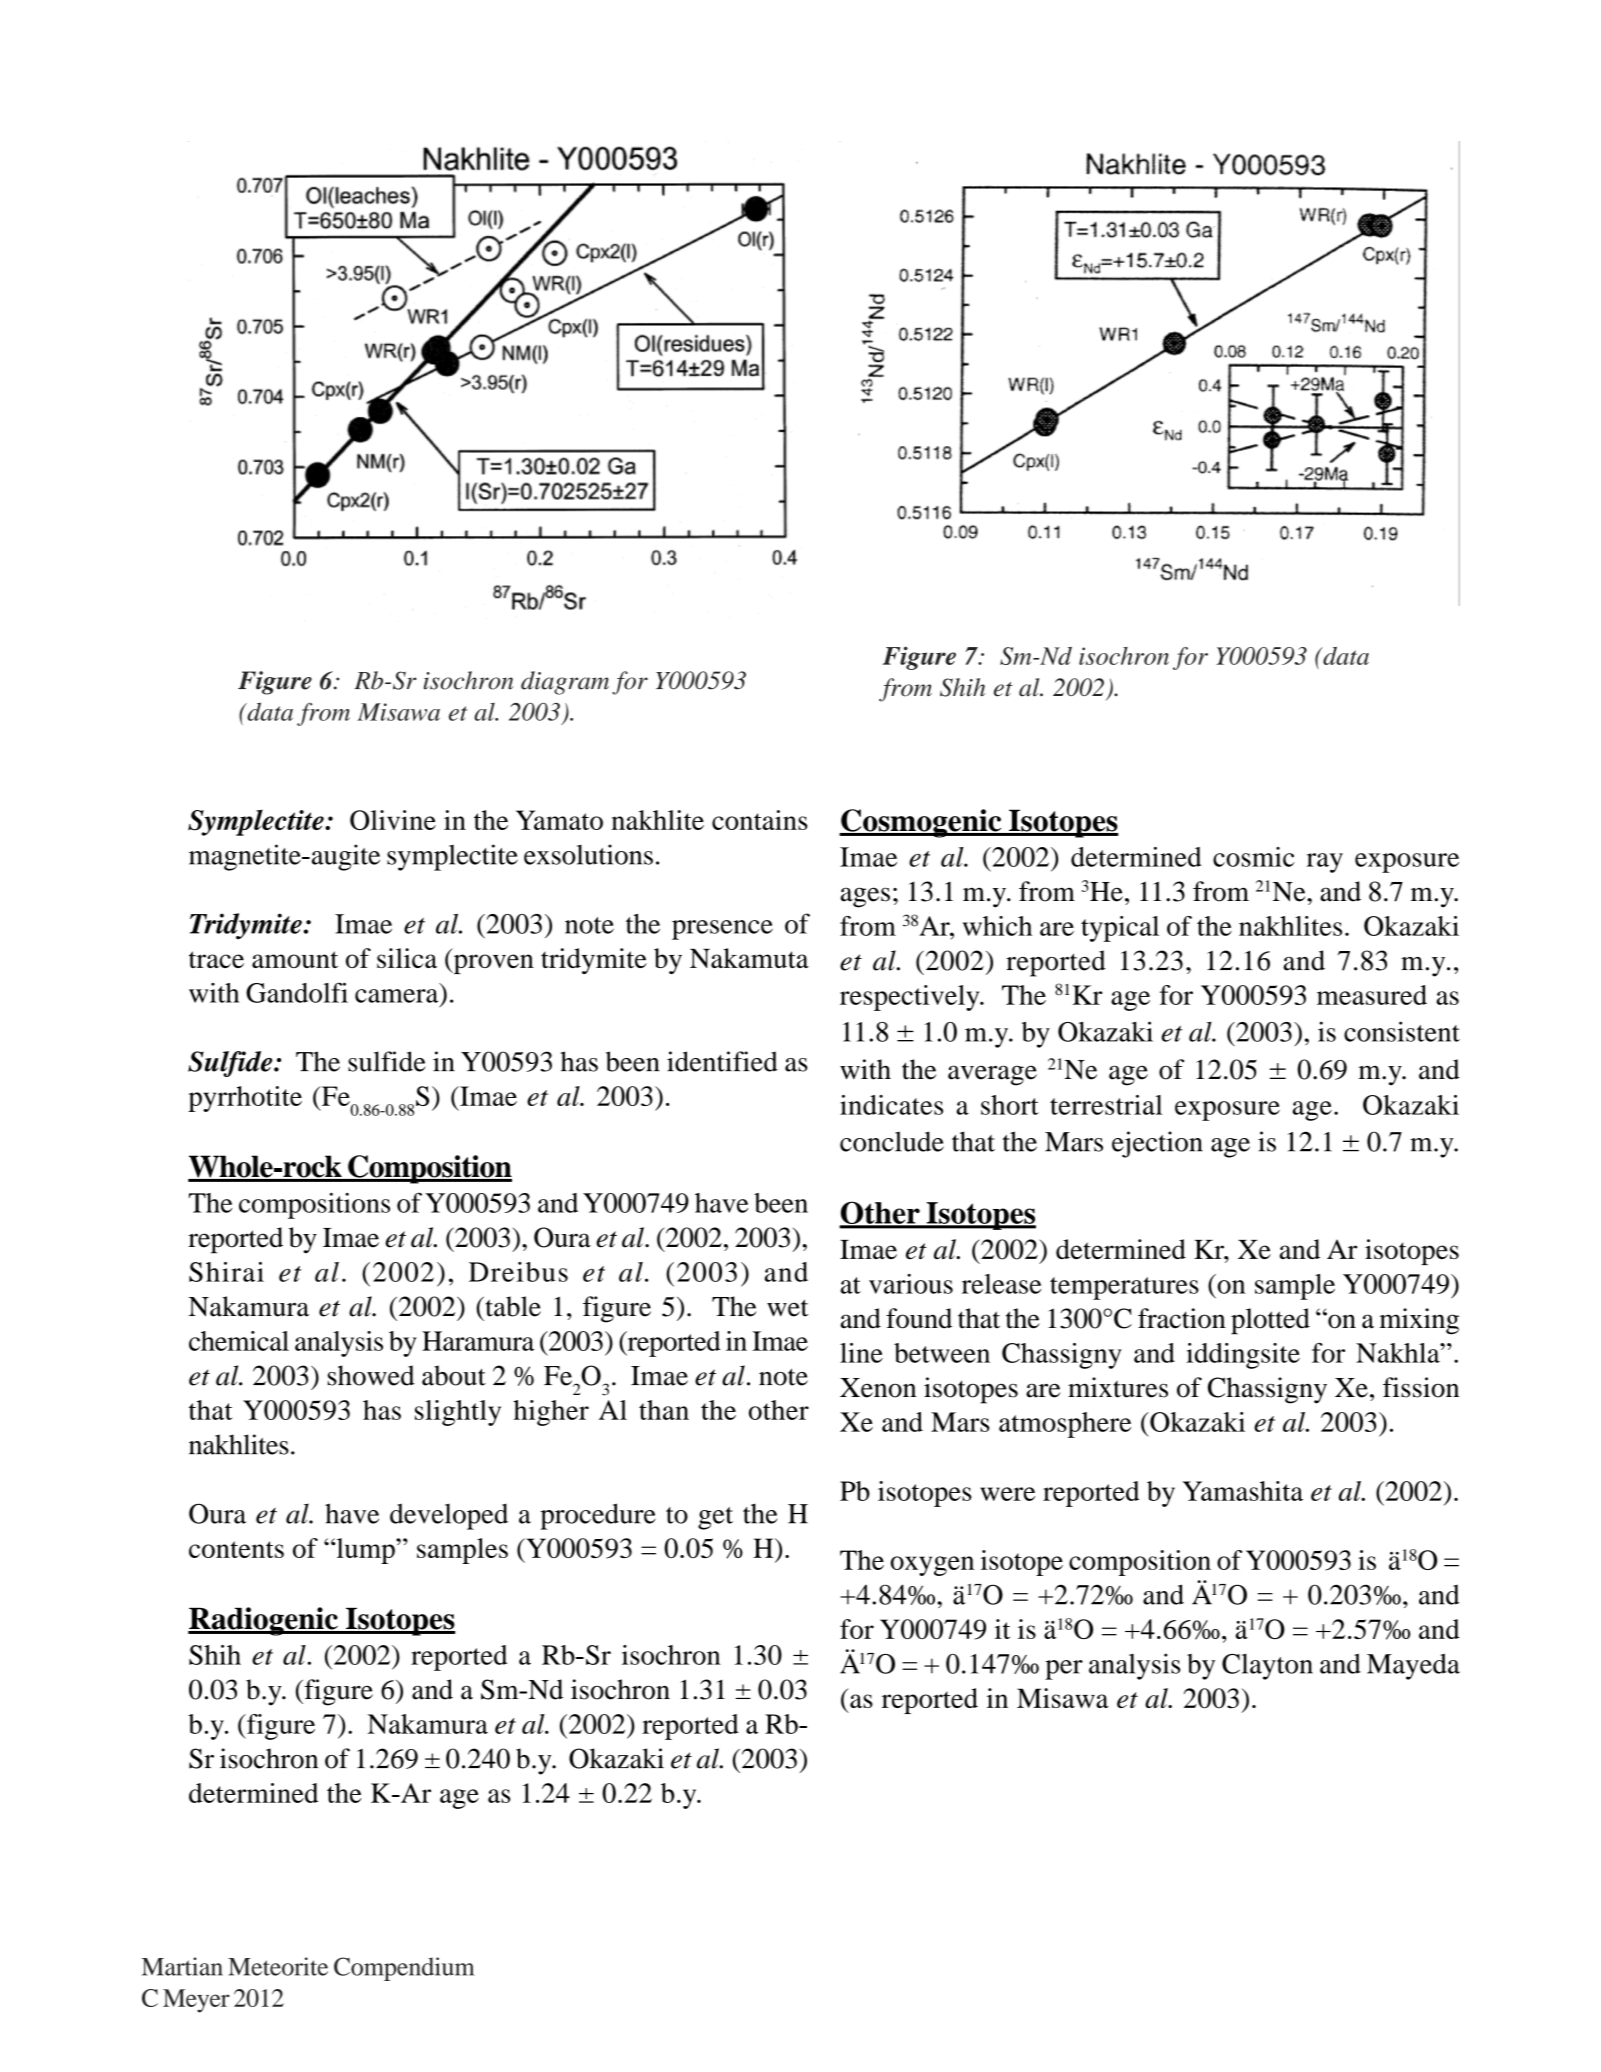 The width and height of the screenshot is (1601, 2072). What do you see at coordinates (760, 820) in the screenshot?
I see `contains` at bounding box center [760, 820].
